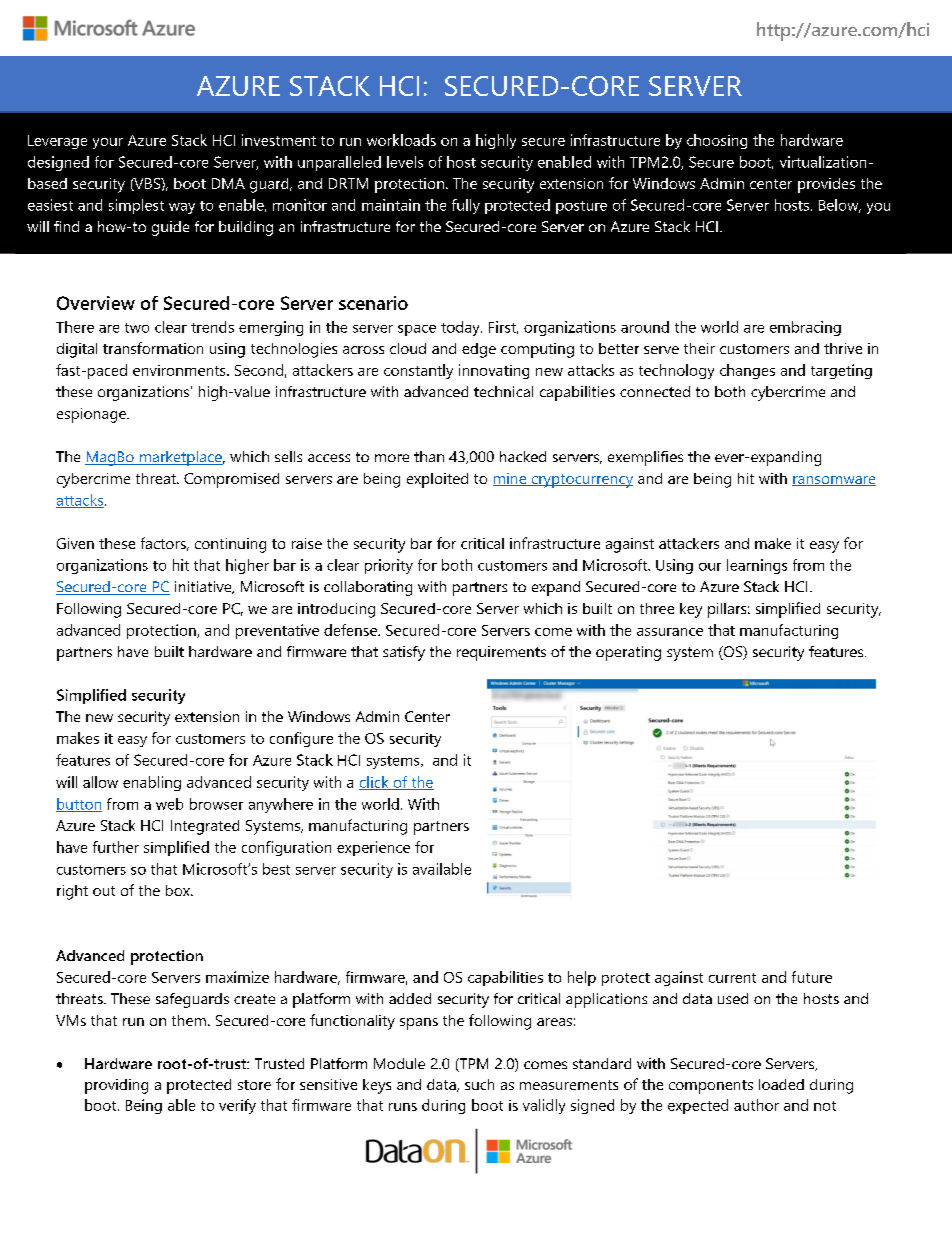 The width and height of the image is (952, 1233). I want to click on levels, so click(405, 162).
